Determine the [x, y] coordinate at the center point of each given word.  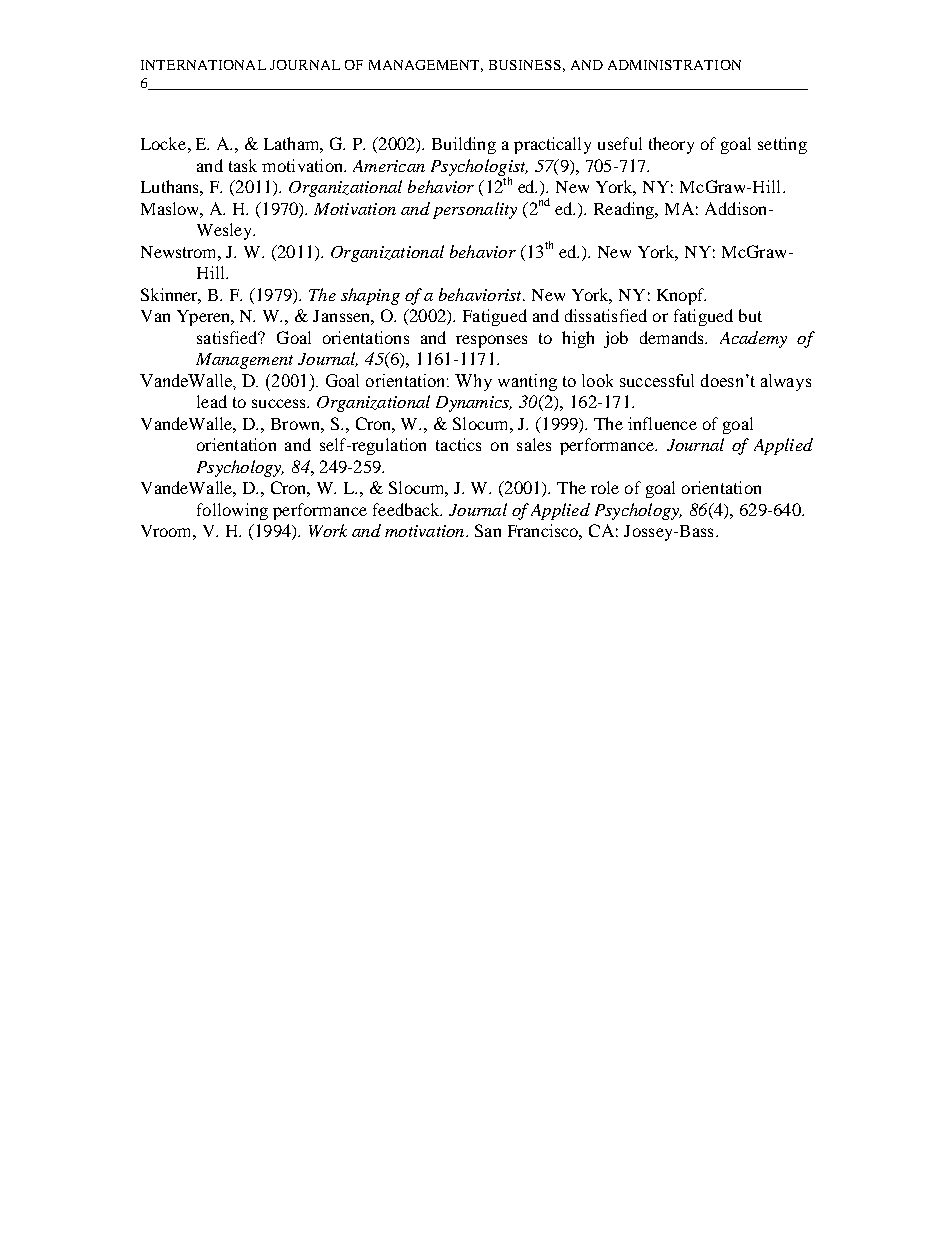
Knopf [681, 296]
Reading [625, 210]
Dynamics [474, 404]
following [232, 511]
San [488, 530]
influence [662, 423]
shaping [370, 296]
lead [212, 401]
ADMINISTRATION [674, 65]
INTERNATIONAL [203, 65]
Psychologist [479, 168]
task [243, 165]
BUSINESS [525, 65]
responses [491, 341]
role [605, 487]
